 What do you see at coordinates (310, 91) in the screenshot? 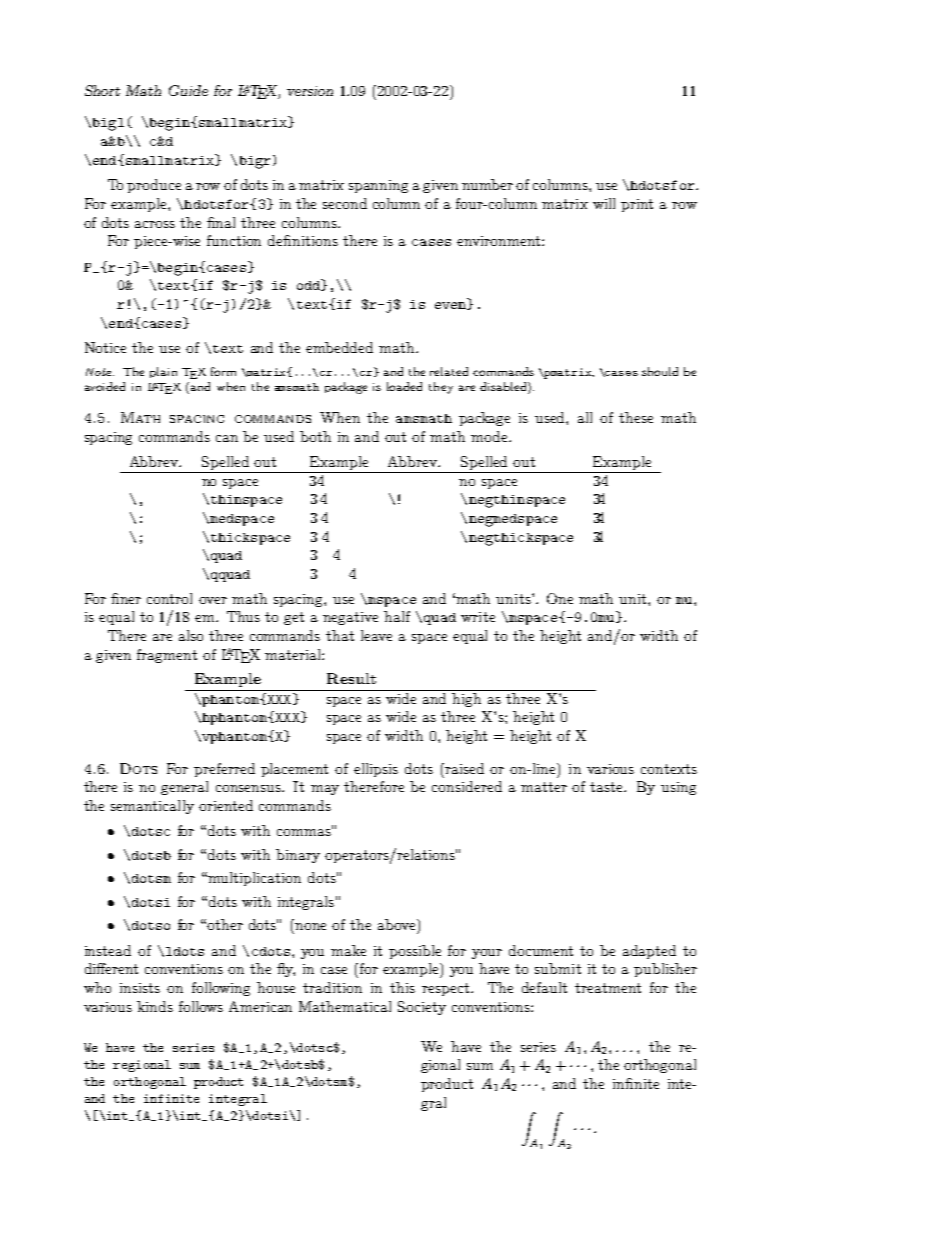
I see `version` at bounding box center [310, 91].
